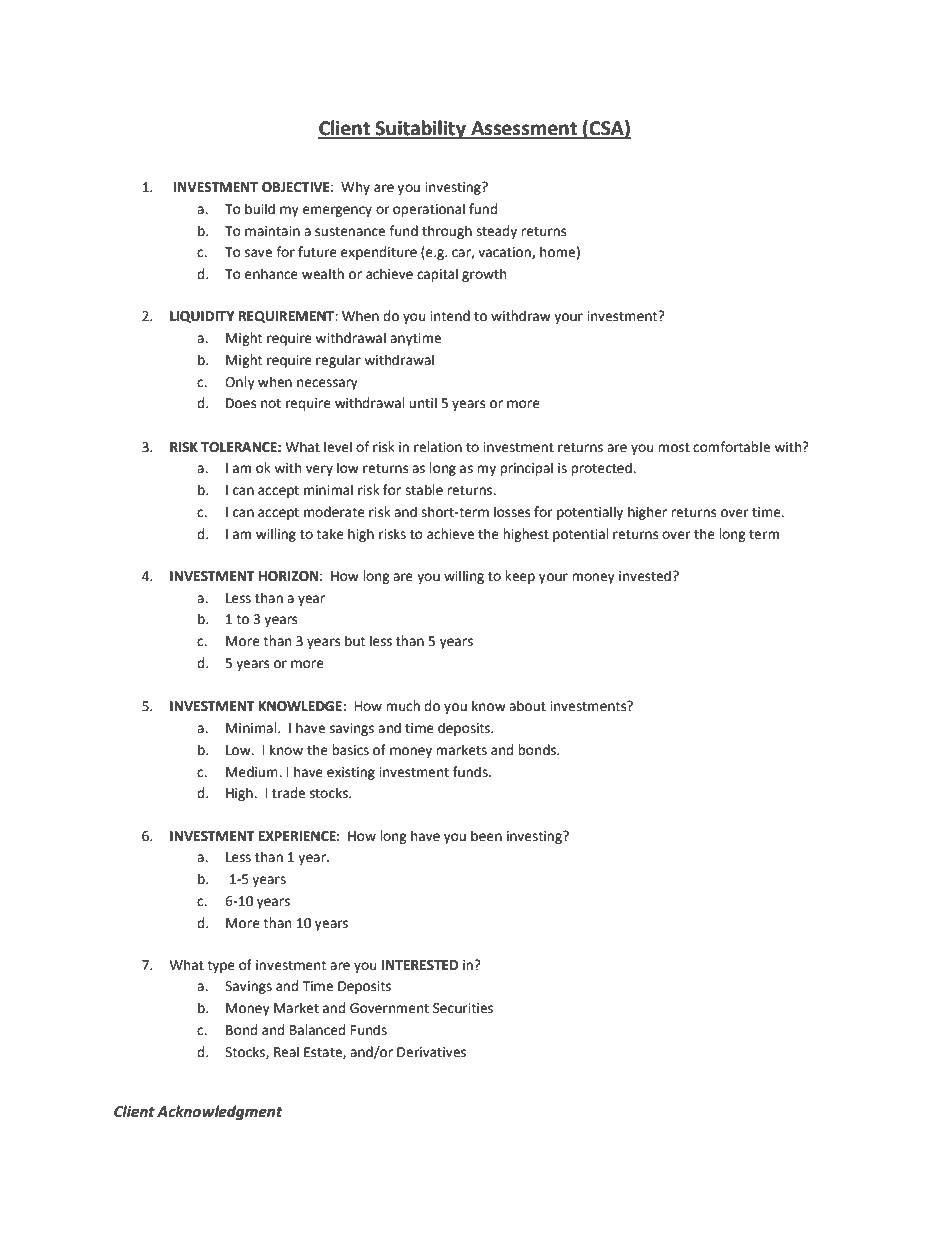  Describe the element at coordinates (524, 129) in the page. I see `Assessment` at that location.
